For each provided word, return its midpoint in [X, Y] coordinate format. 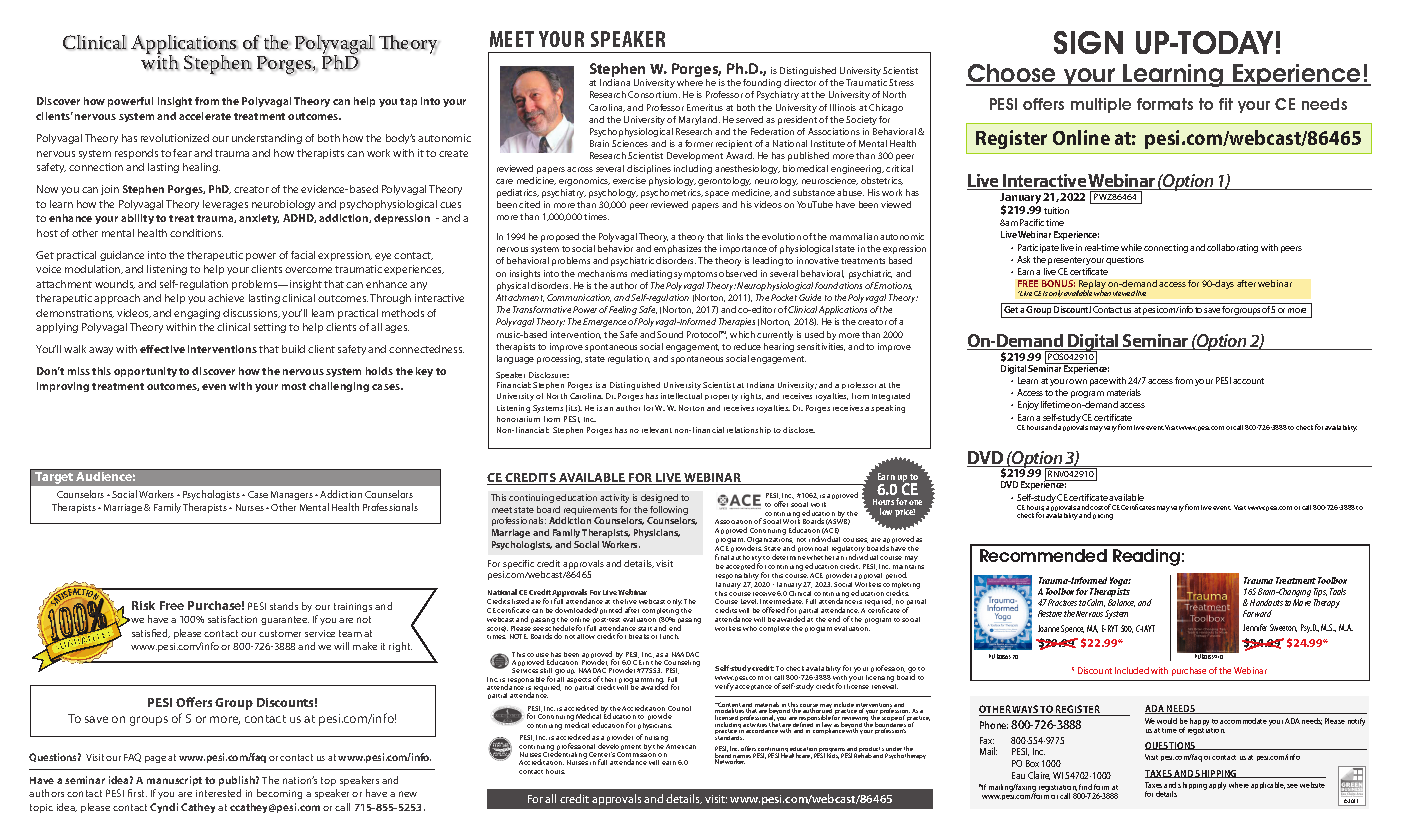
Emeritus [705, 107]
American [681, 746]
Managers [292, 495]
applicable [1268, 785]
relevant [657, 430]
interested [218, 793]
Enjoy [1028, 405]
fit [1226, 104]
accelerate [205, 116]
